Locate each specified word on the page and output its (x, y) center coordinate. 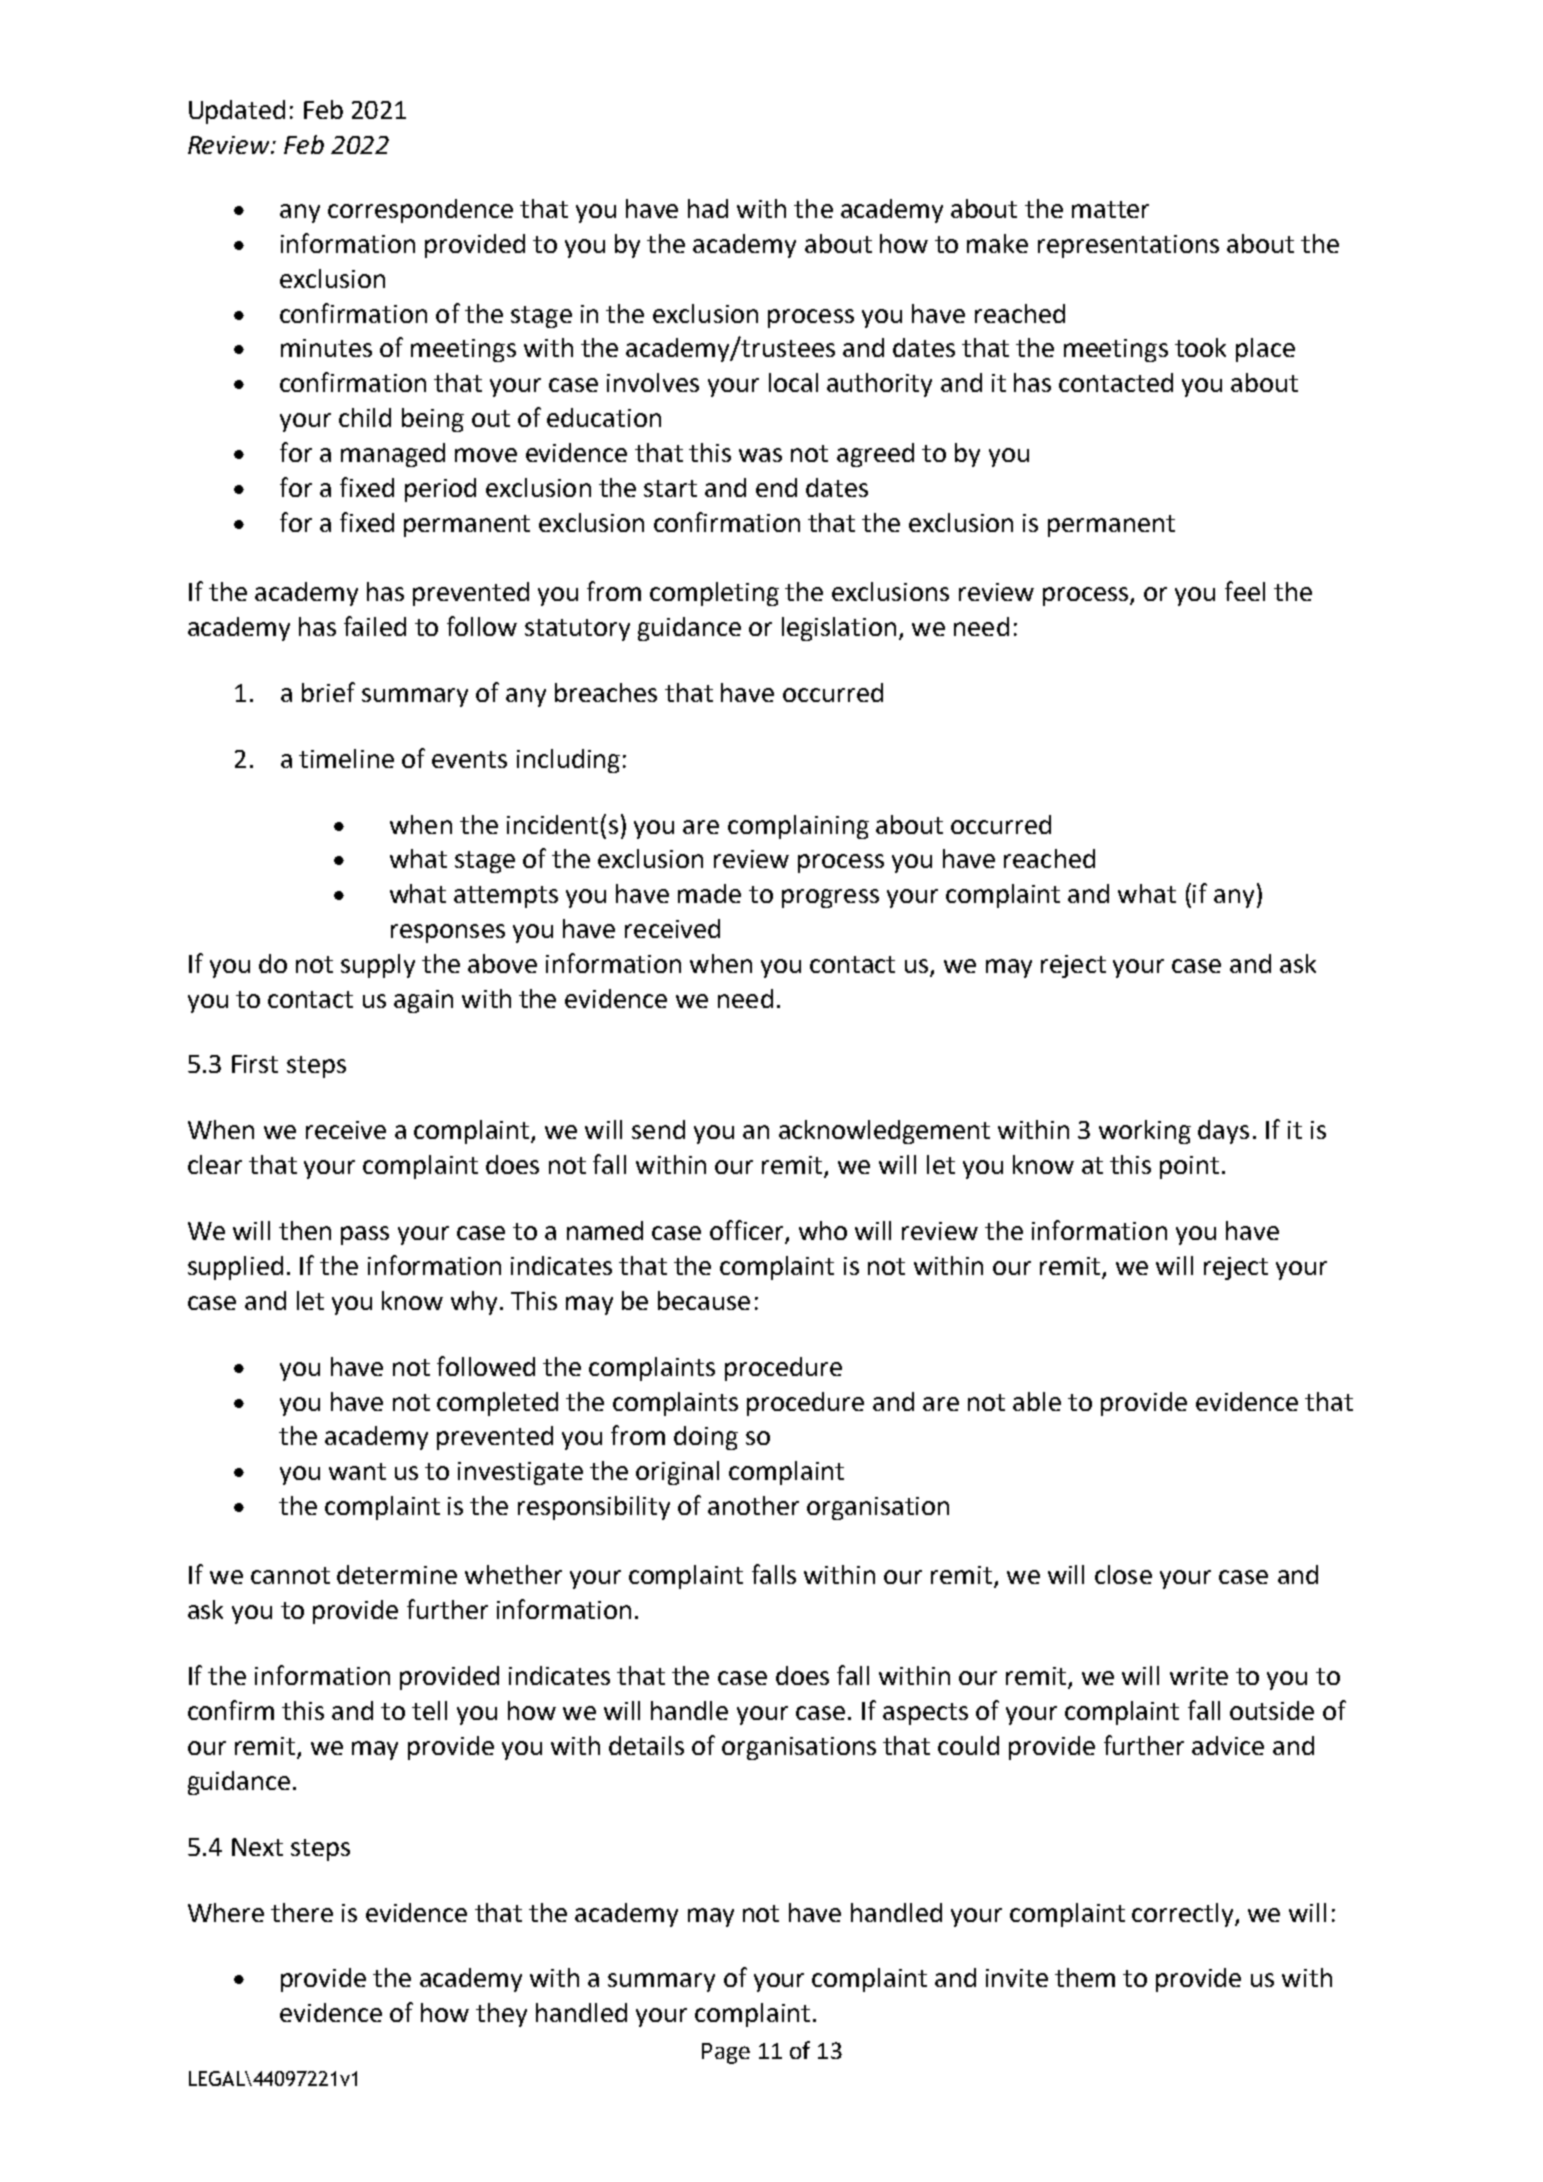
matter (1110, 209)
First (255, 1064)
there (302, 1912)
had (708, 208)
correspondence (420, 211)
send (658, 1129)
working (1145, 1132)
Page (726, 2053)
